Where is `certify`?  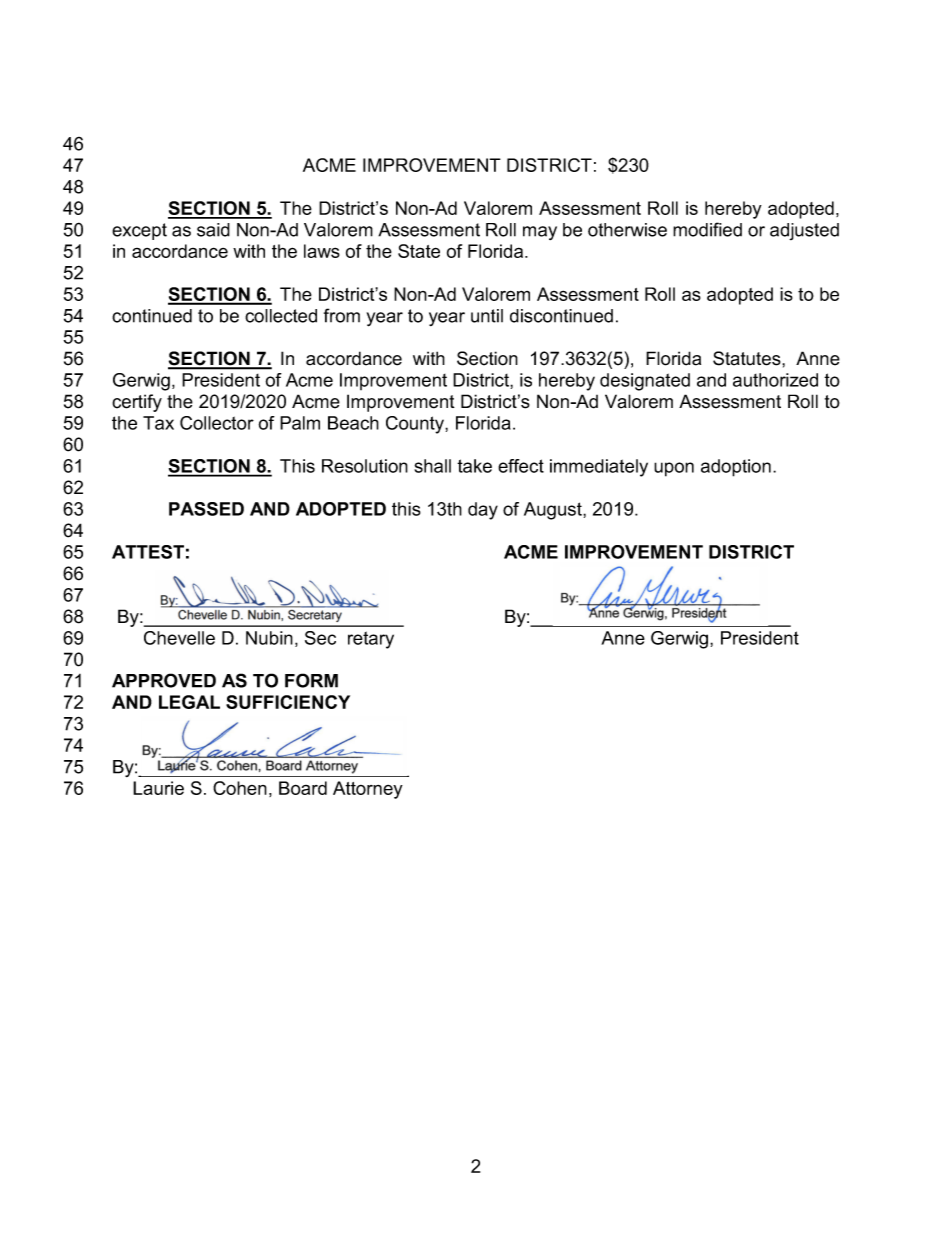
certify is located at coordinates (137, 403).
